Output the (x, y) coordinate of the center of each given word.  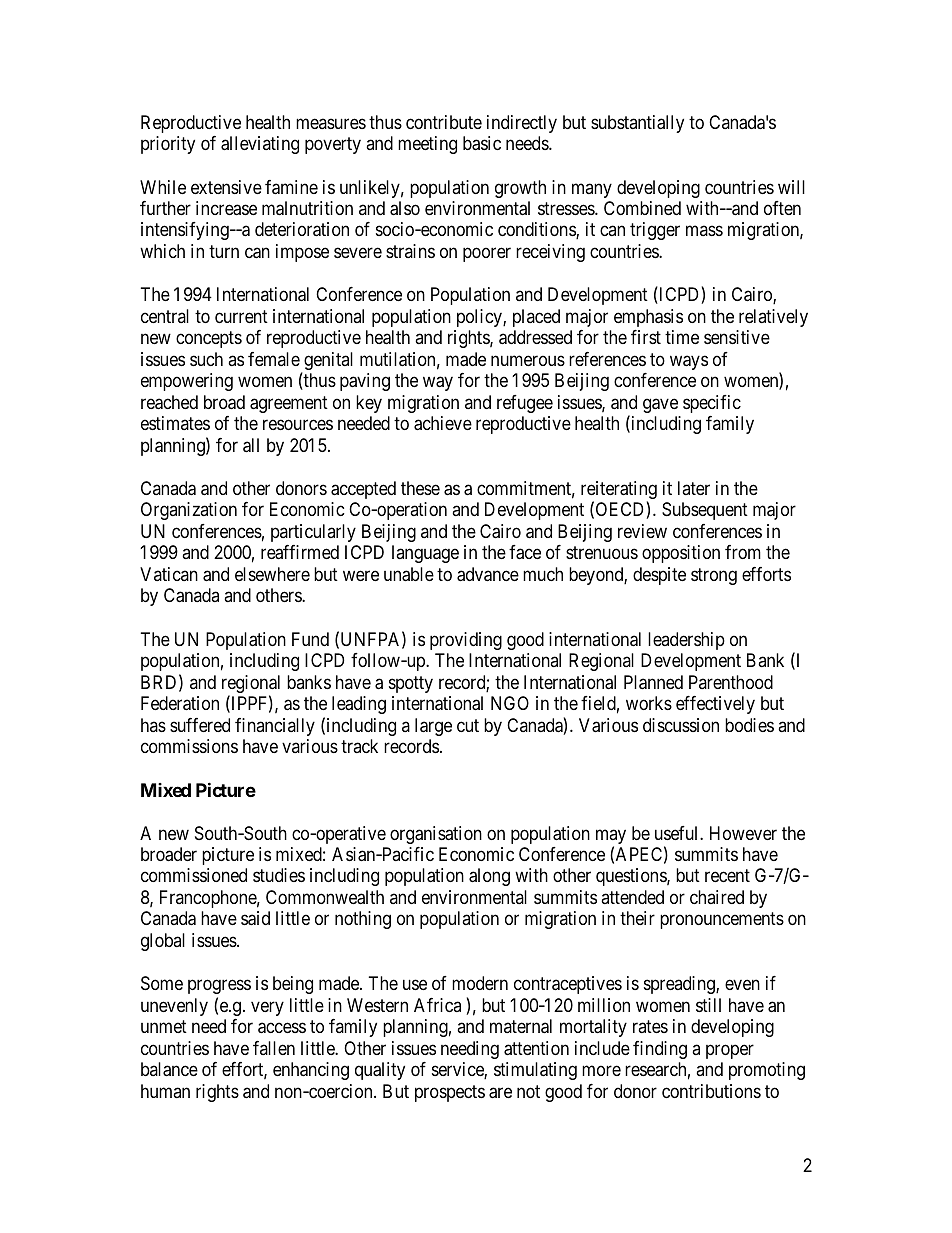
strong (714, 576)
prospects (450, 1093)
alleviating (260, 145)
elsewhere (272, 574)
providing (466, 641)
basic (482, 143)
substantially (637, 124)
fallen (274, 1048)
